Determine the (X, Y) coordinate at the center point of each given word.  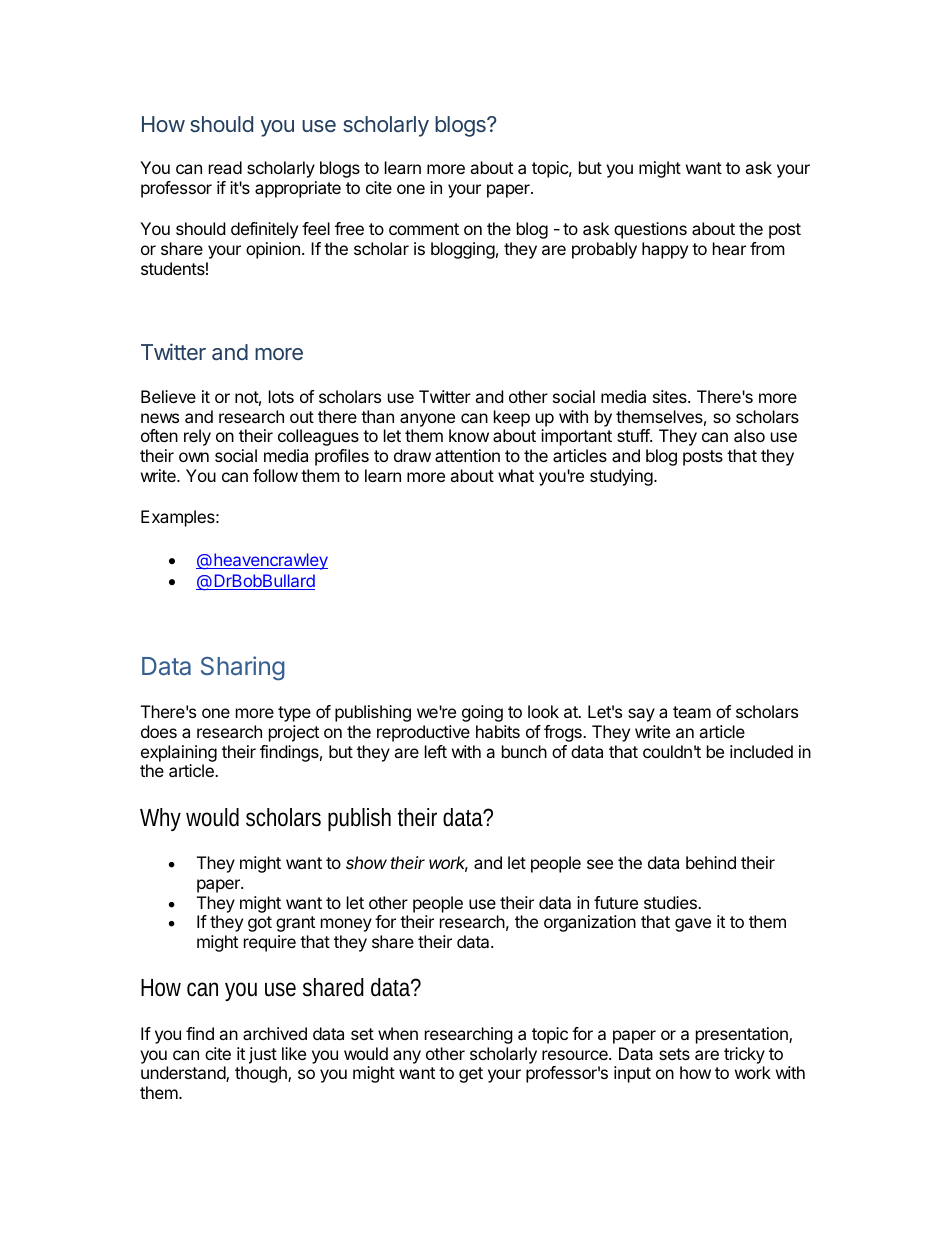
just (263, 1055)
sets (674, 1054)
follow (275, 475)
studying (621, 477)
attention (467, 455)
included (761, 751)
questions (650, 230)
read (225, 167)
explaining (179, 753)
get (471, 1075)
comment (424, 229)
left (436, 751)
